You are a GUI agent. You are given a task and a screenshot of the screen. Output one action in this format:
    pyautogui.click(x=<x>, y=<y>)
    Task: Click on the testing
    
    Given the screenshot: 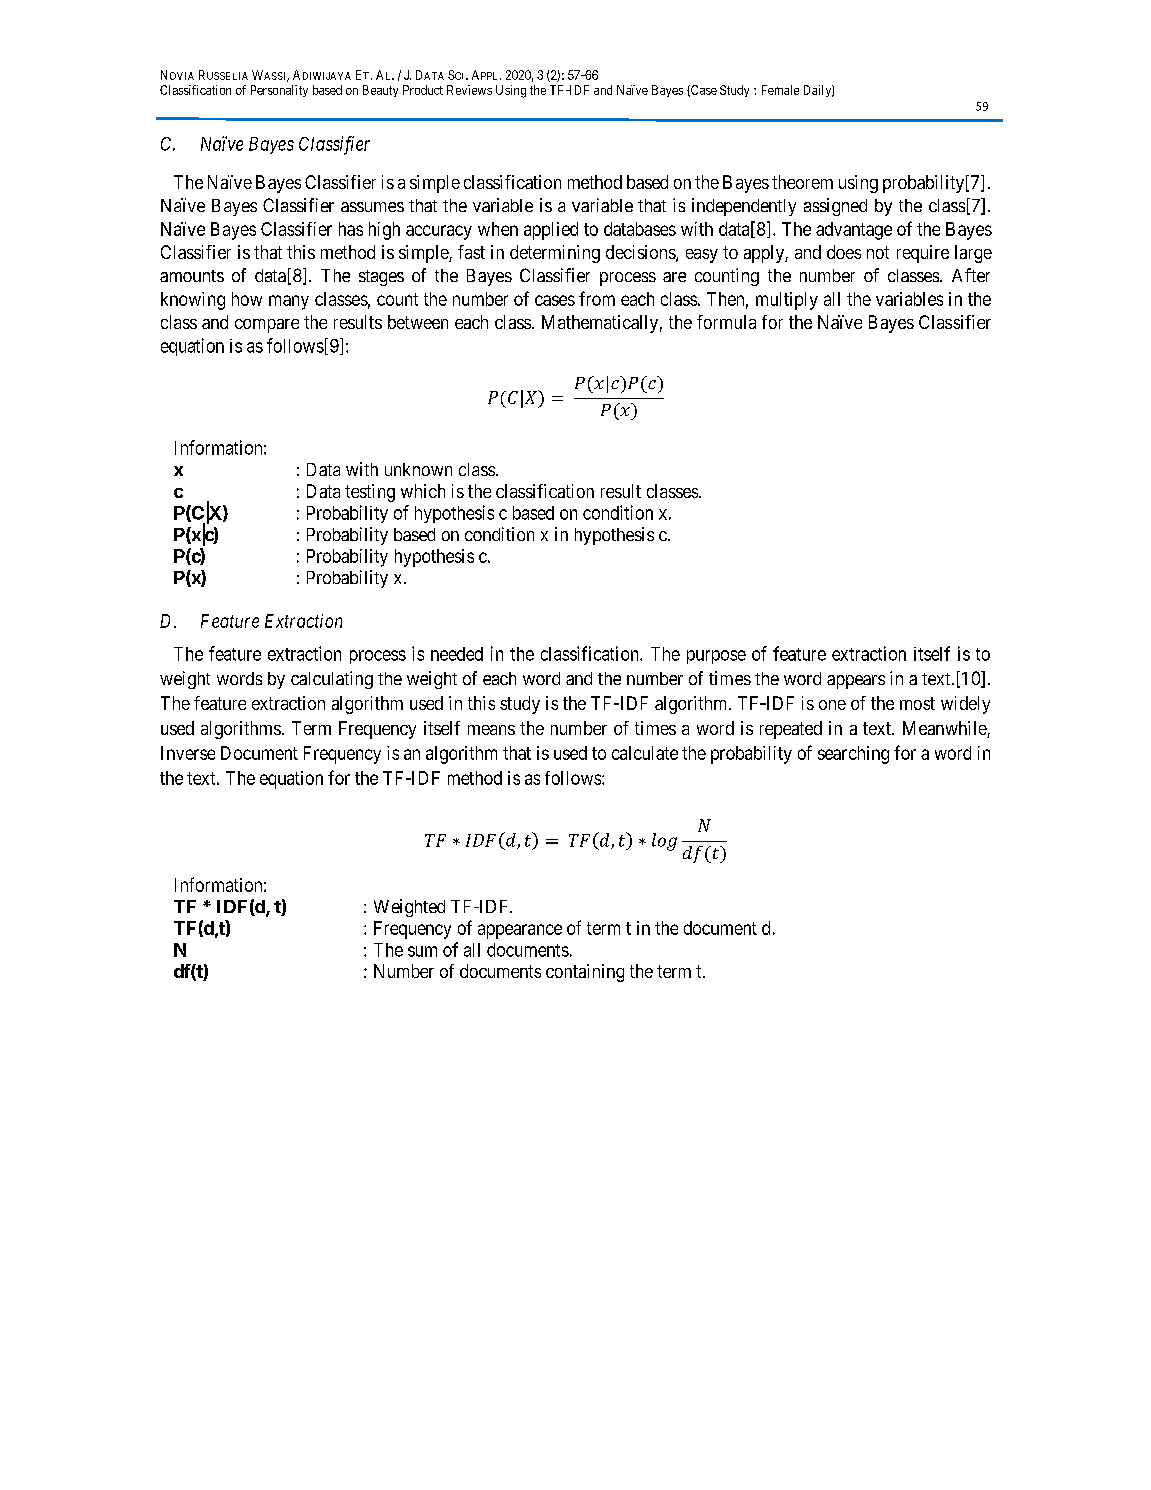 What is the action you would take?
    pyautogui.click(x=370, y=493)
